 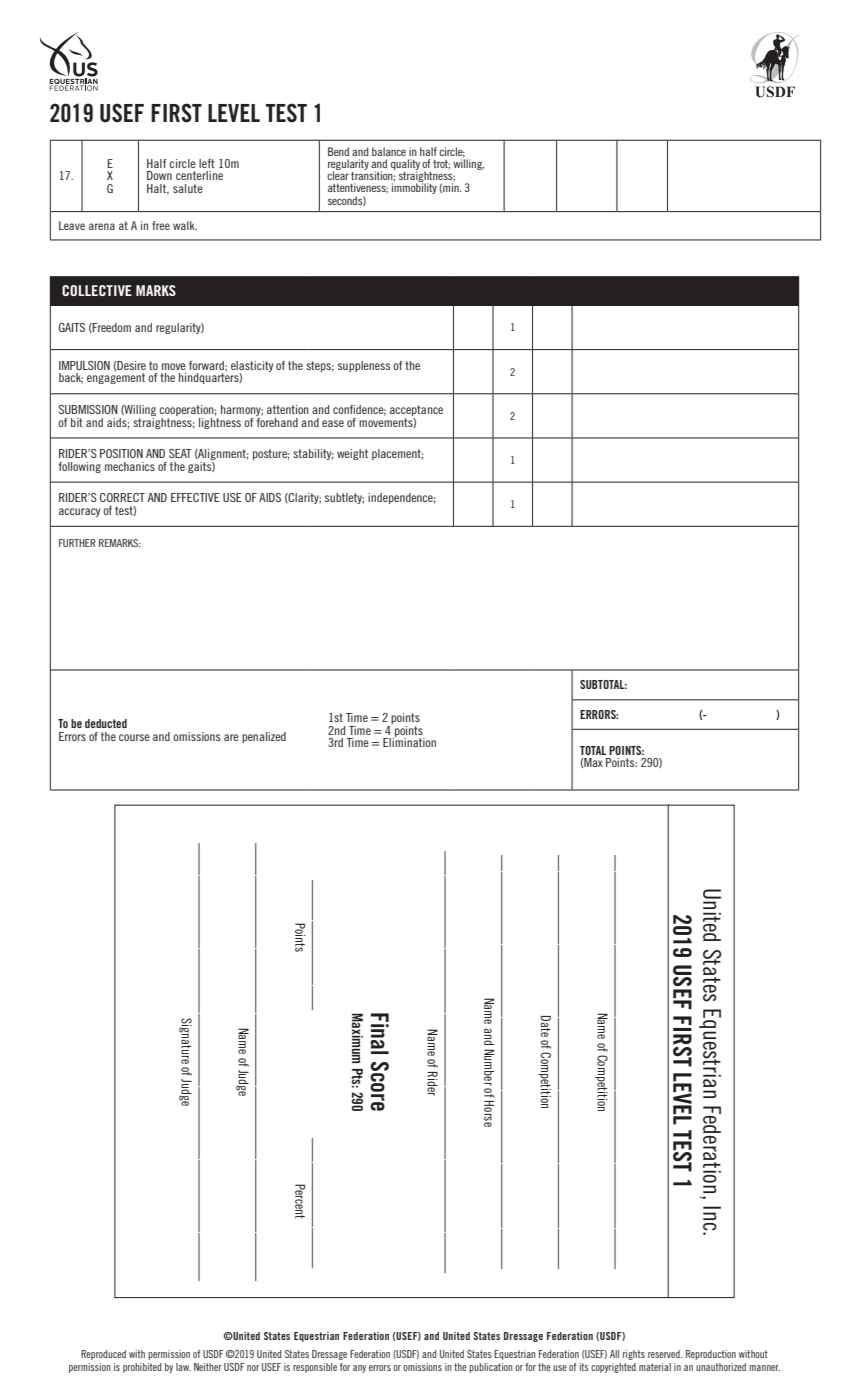 What do you see at coordinates (416, 412) in the image?
I see `acceptance` at bounding box center [416, 412].
